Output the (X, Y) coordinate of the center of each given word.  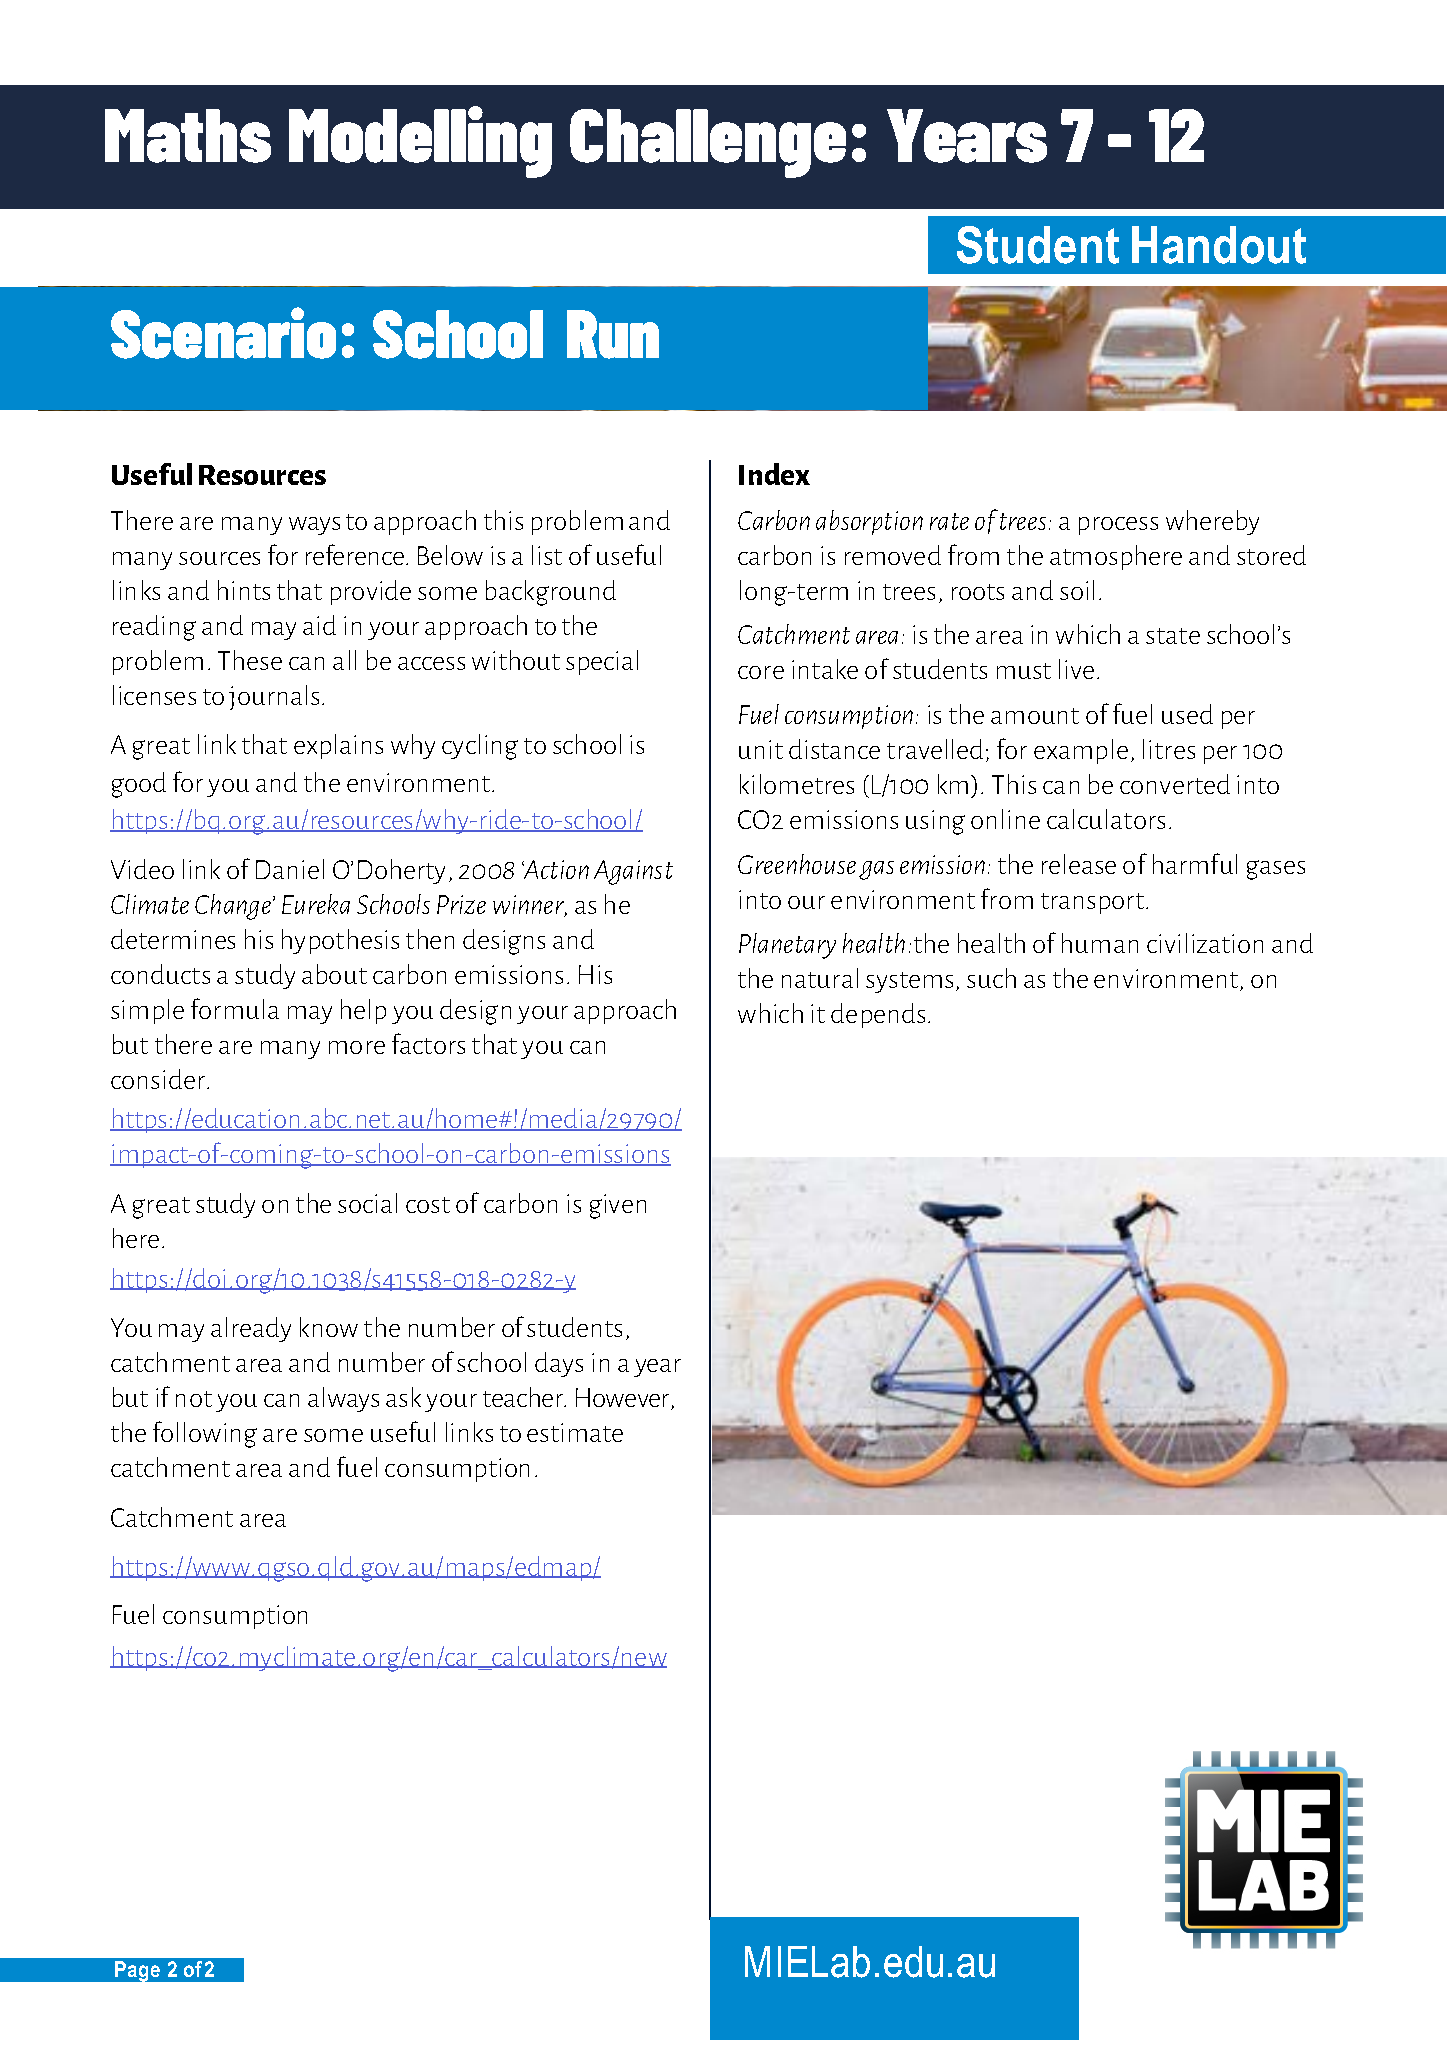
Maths (188, 136)
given (618, 1206)
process (1118, 526)
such (991, 978)
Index (774, 474)
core (761, 672)
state (1173, 636)
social (367, 1203)
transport (1092, 903)
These (250, 660)
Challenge (708, 143)
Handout (1219, 245)
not (194, 1399)
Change (234, 907)
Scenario (223, 333)
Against (633, 872)
